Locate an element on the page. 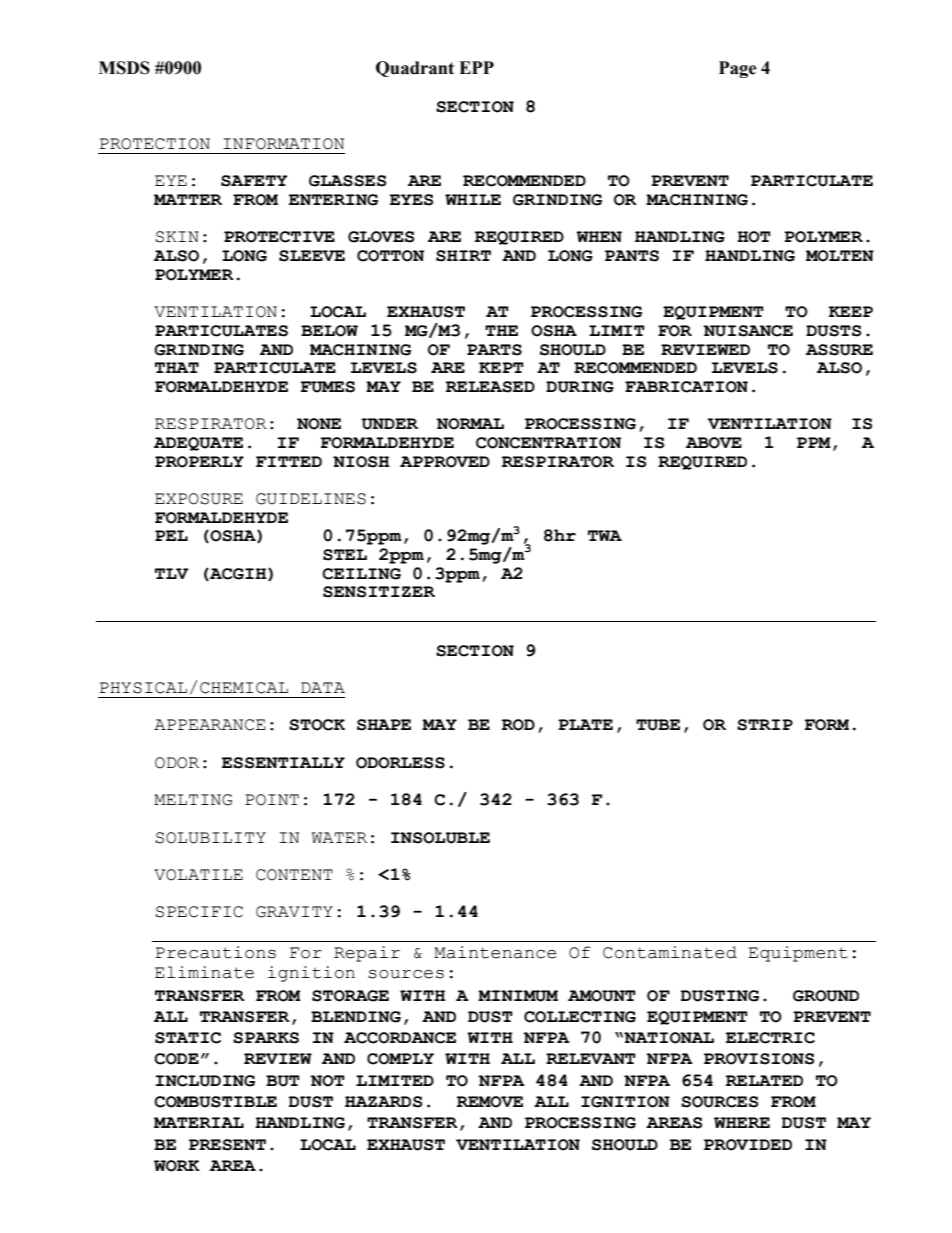 The height and width of the document is (1233, 952). INSOLUBLE is located at coordinates (440, 838).
